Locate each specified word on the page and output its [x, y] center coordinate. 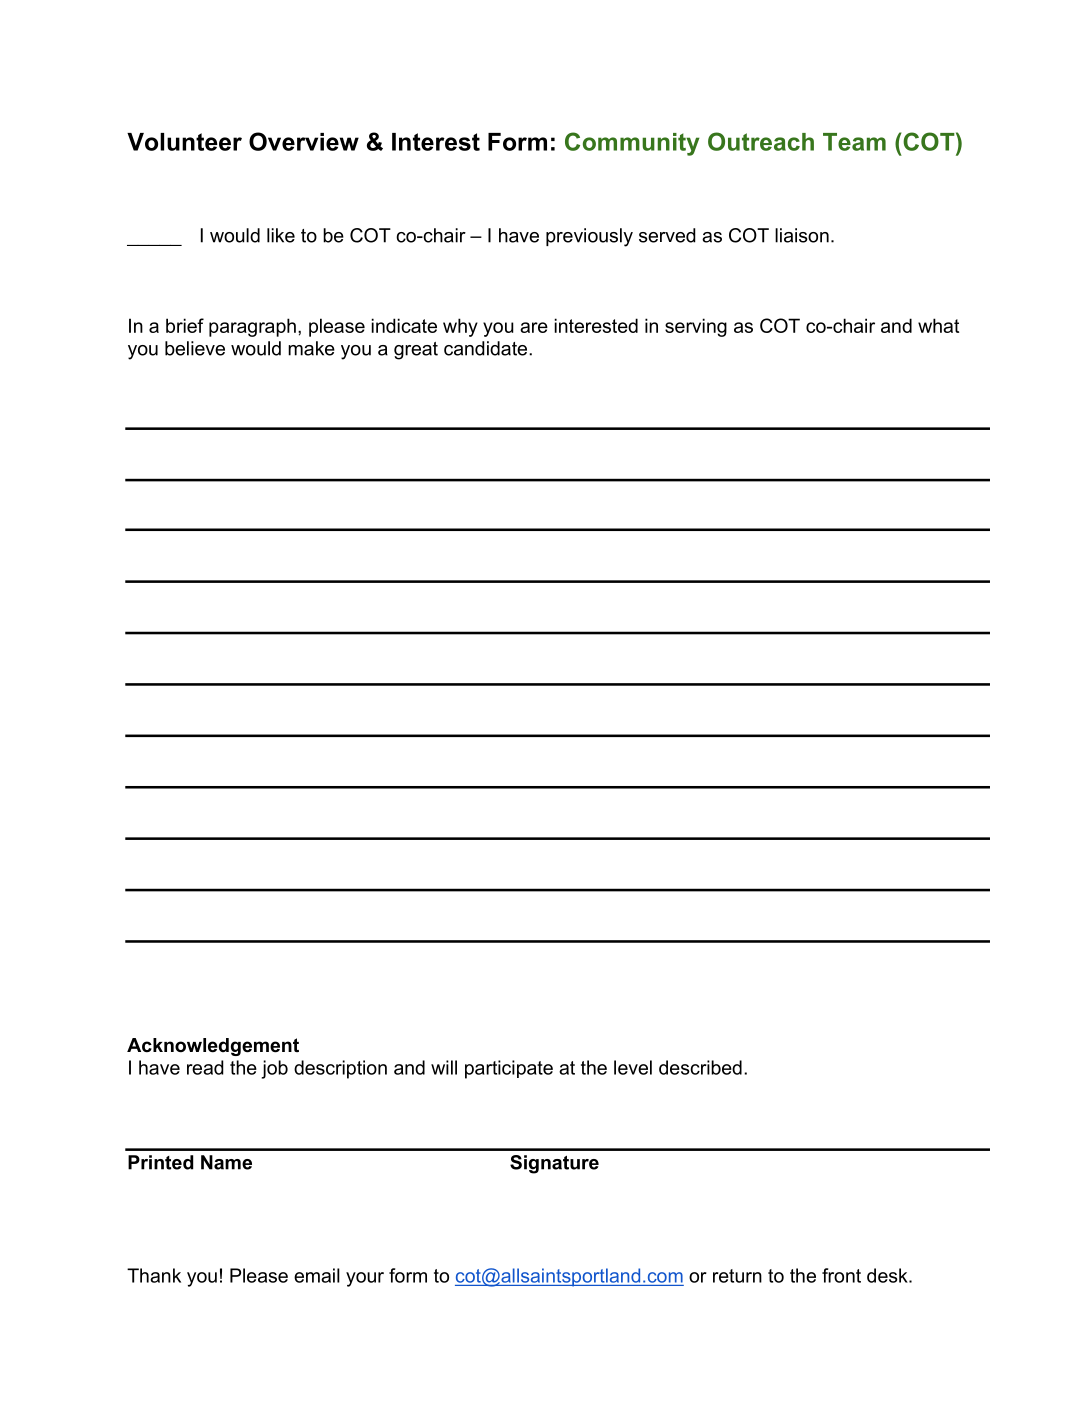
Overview [304, 141]
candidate [487, 348]
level [633, 1067]
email [317, 1275]
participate [509, 1069]
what [938, 325]
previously [589, 237]
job [274, 1069]
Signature [554, 1164]
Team [854, 142]
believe [195, 348]
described [700, 1067]
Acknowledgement [213, 1047]
